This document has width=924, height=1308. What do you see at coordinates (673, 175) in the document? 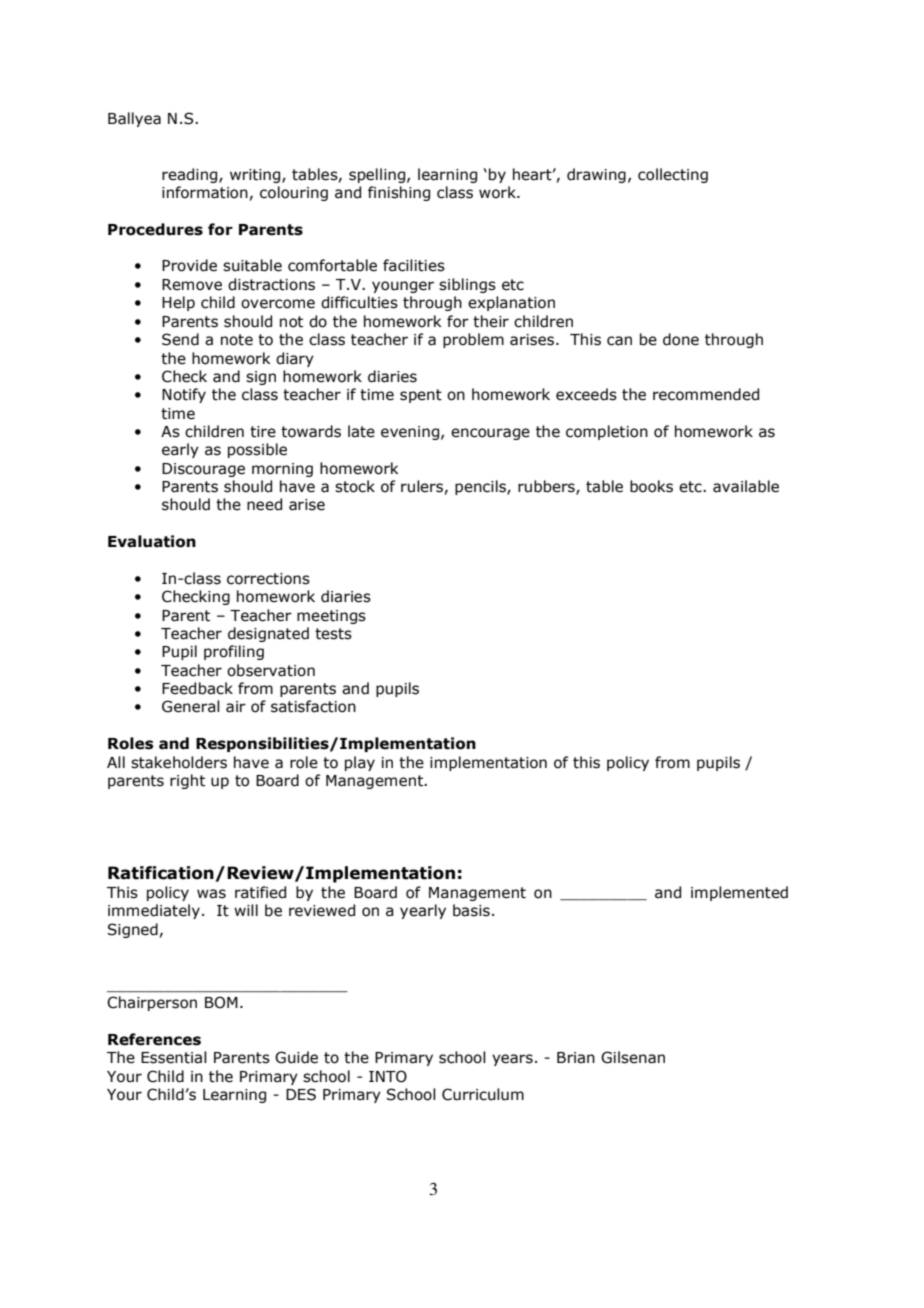
I see `collecting` at bounding box center [673, 175].
